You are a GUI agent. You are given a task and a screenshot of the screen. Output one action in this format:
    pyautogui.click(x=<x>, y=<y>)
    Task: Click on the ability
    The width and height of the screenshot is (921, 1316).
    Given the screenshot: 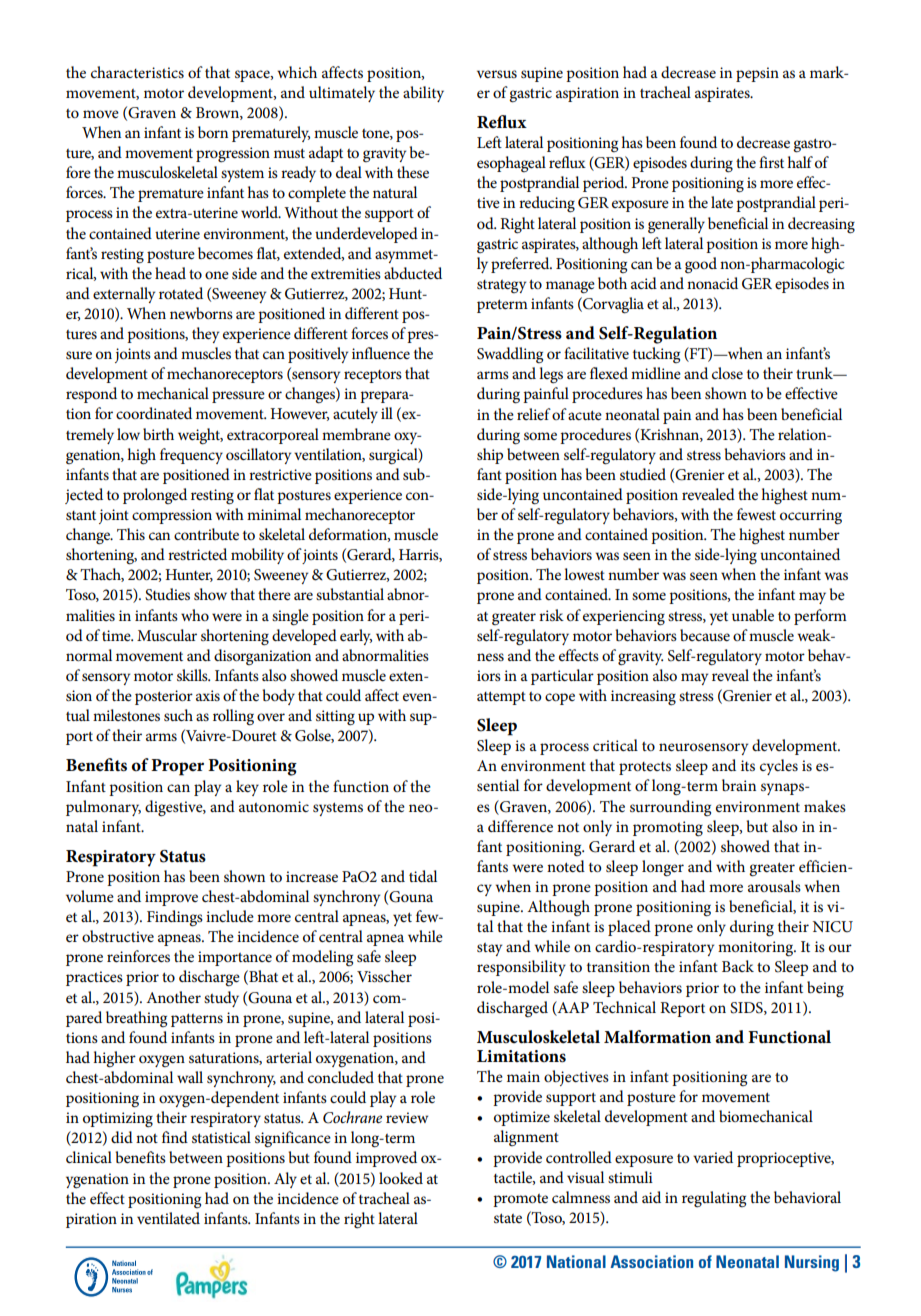 What is the action you would take?
    pyautogui.click(x=423, y=94)
